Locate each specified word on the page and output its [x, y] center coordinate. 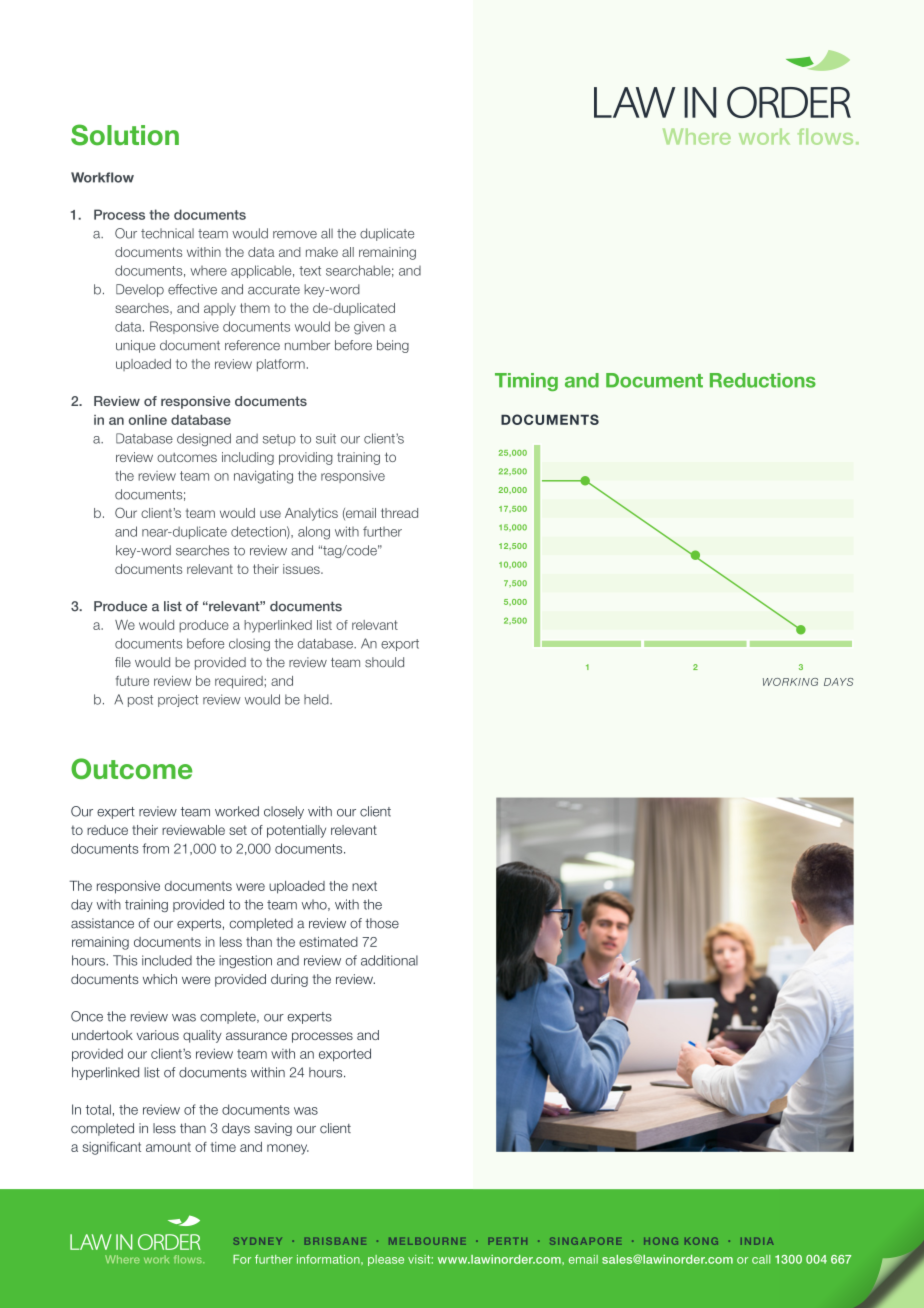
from [155, 848]
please [386, 1260]
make [322, 252]
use [270, 514]
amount [168, 1147]
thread [399, 513]
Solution [125, 135]
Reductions [763, 380]
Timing [526, 382]
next [364, 886]
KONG [701, 1241]
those [382, 923]
